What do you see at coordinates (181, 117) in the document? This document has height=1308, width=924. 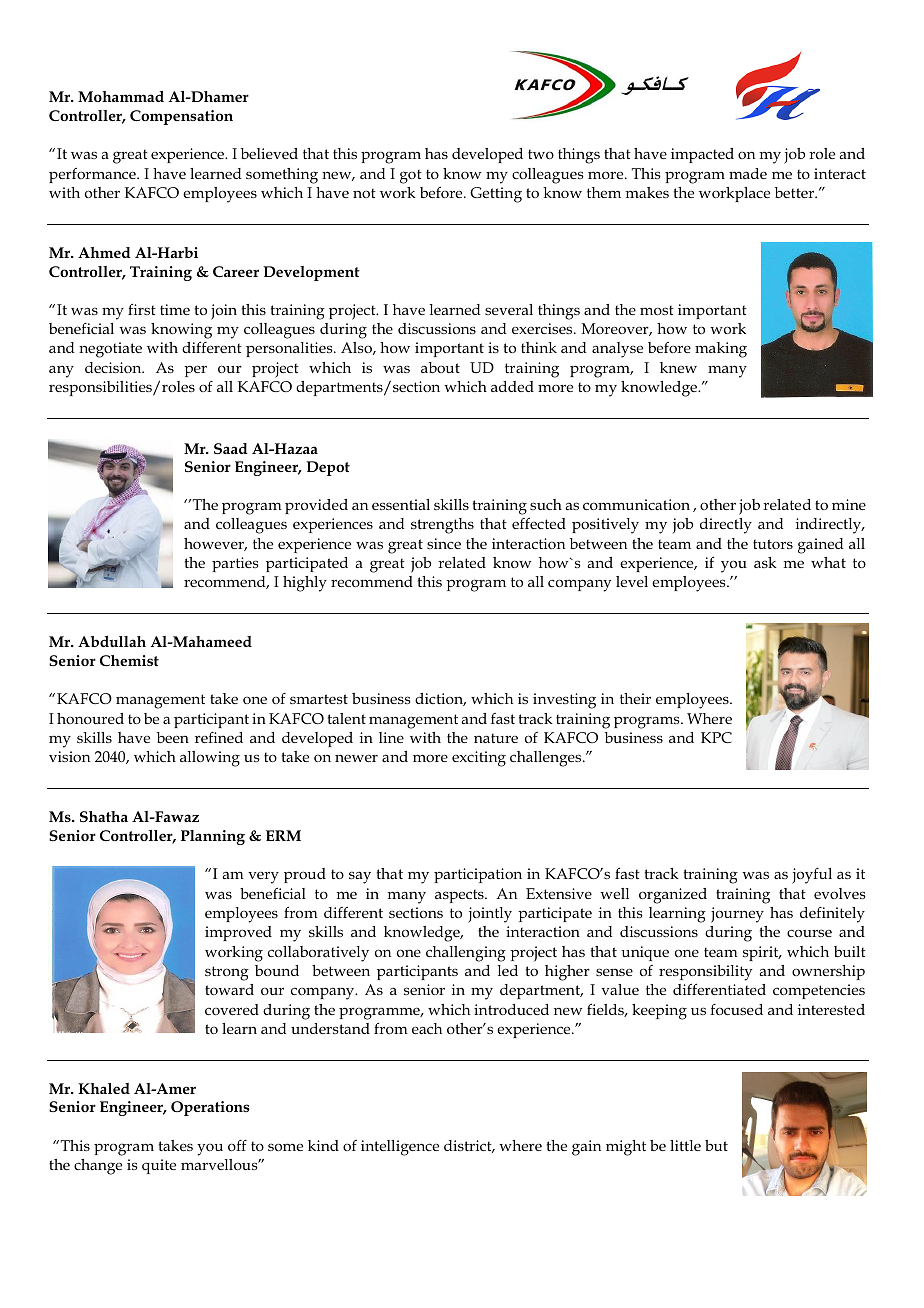 I see `Compensation` at bounding box center [181, 117].
